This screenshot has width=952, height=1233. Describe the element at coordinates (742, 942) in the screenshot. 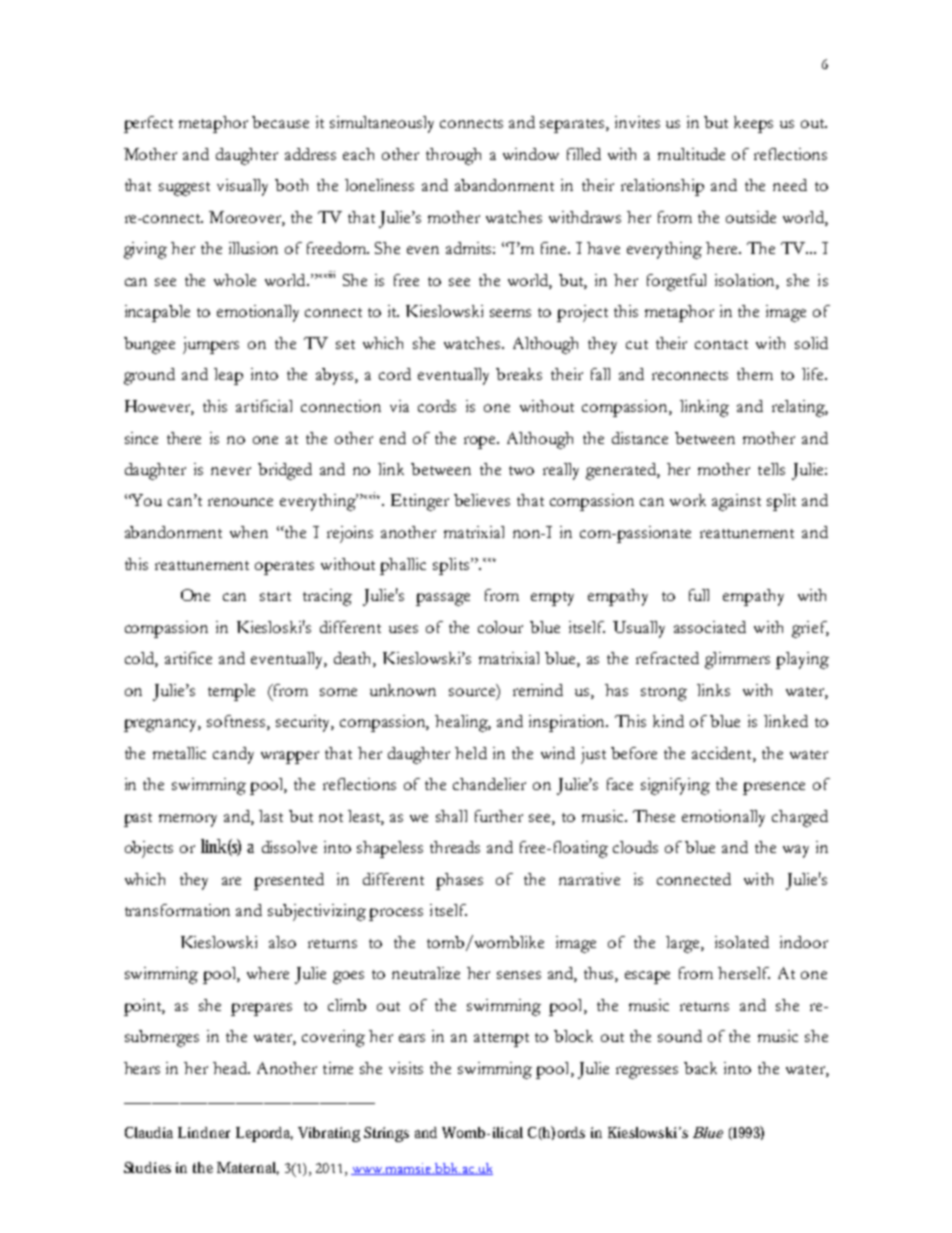

I see `isolated` at that location.
